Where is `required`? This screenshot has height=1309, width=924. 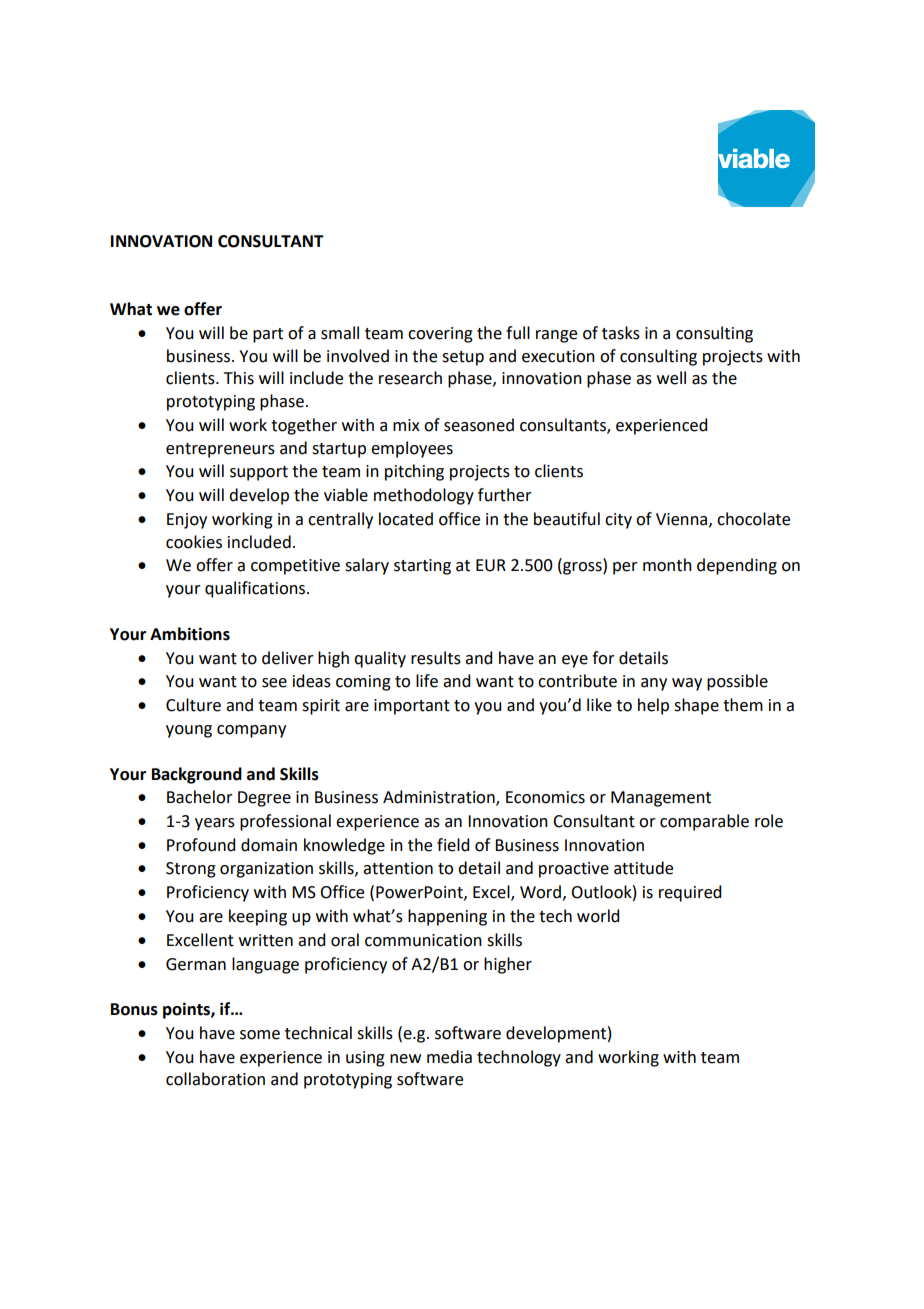 required is located at coordinates (690, 893).
